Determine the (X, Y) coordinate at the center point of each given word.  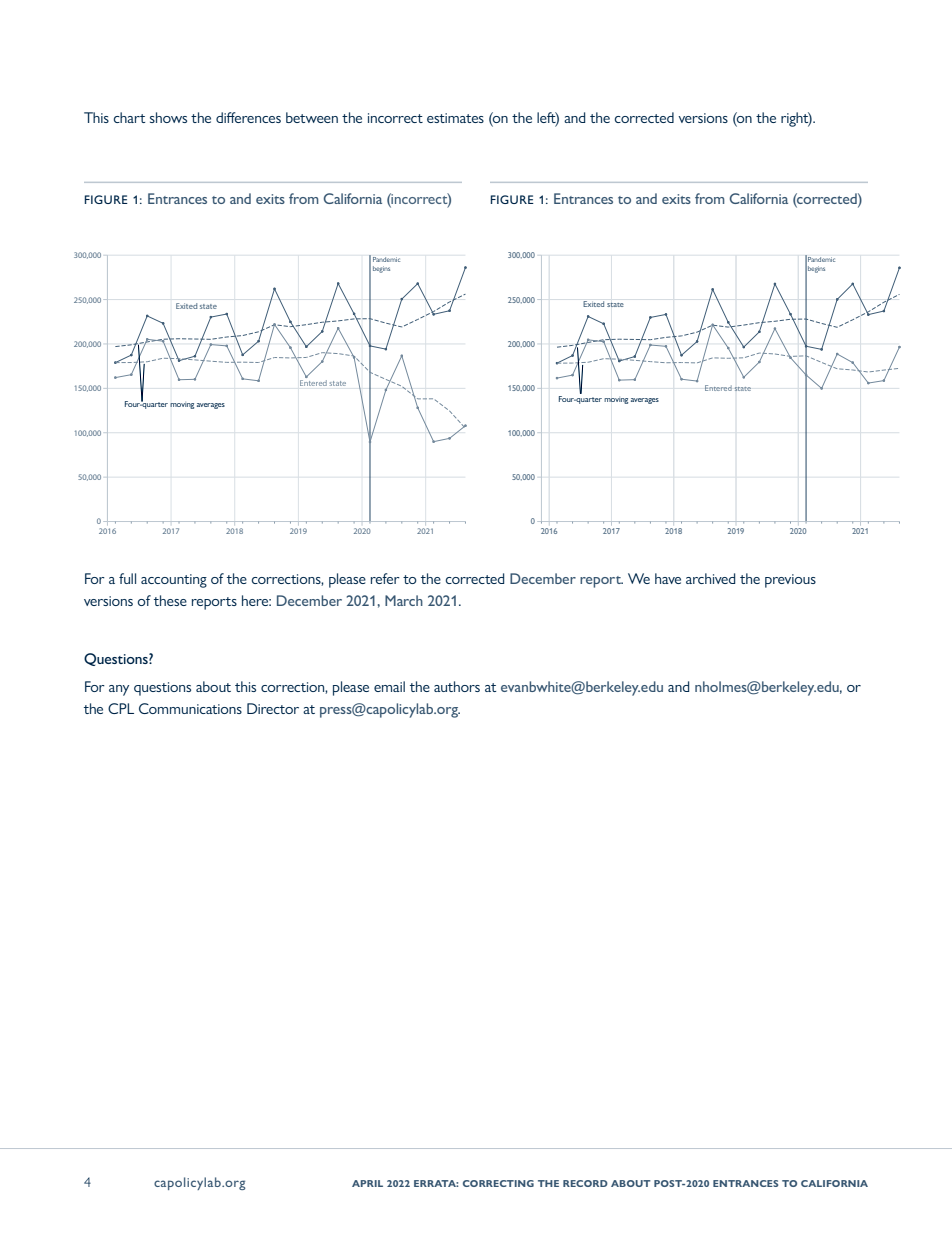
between (312, 117)
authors (457, 686)
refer (385, 578)
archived (710, 578)
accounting (174, 581)
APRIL (367, 1183)
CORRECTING (498, 1183)
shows (168, 117)
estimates (455, 118)
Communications (190, 708)
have (668, 578)
